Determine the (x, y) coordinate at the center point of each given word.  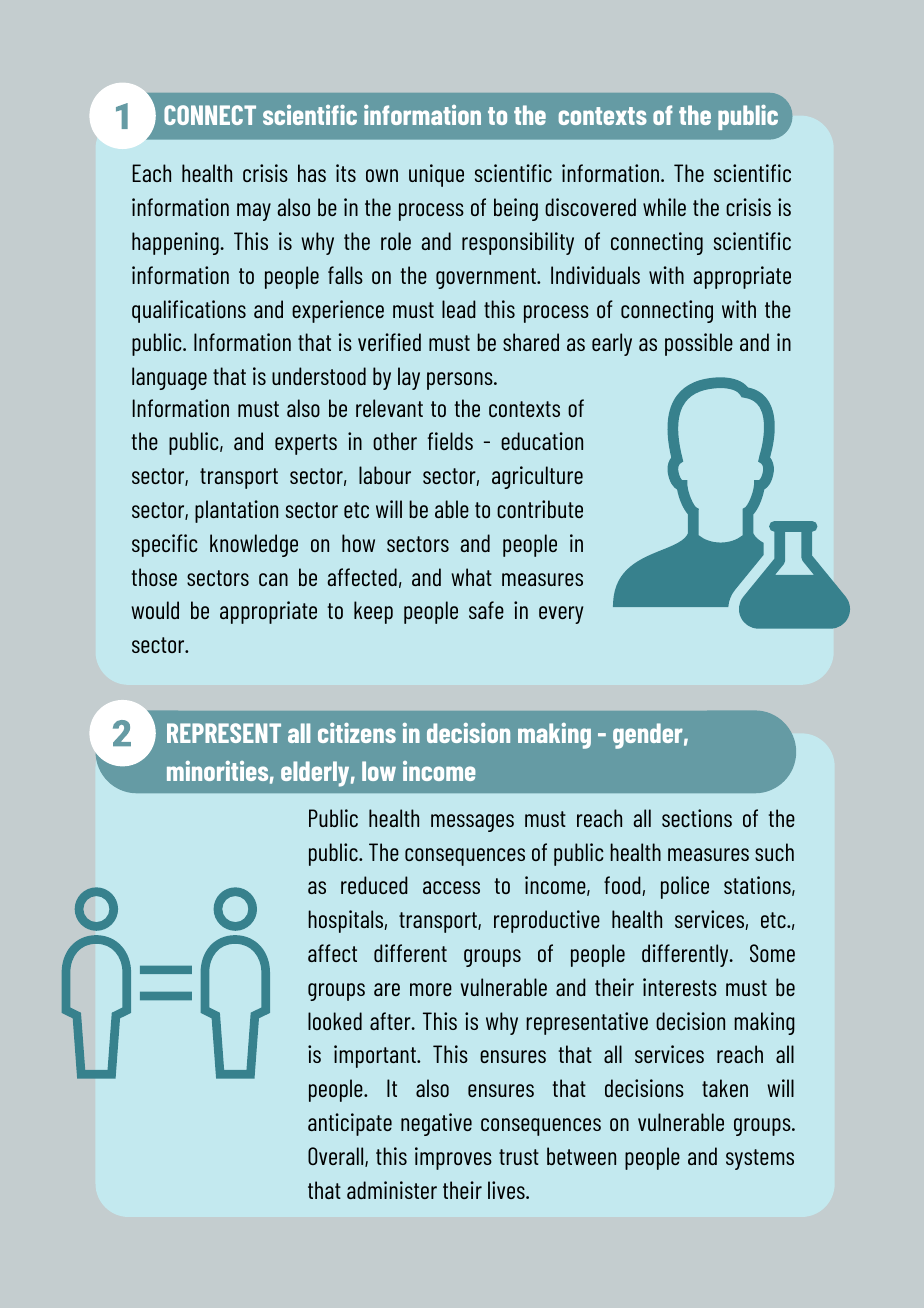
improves (453, 1158)
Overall (337, 1157)
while (664, 207)
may (254, 212)
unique (436, 175)
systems (760, 1159)
